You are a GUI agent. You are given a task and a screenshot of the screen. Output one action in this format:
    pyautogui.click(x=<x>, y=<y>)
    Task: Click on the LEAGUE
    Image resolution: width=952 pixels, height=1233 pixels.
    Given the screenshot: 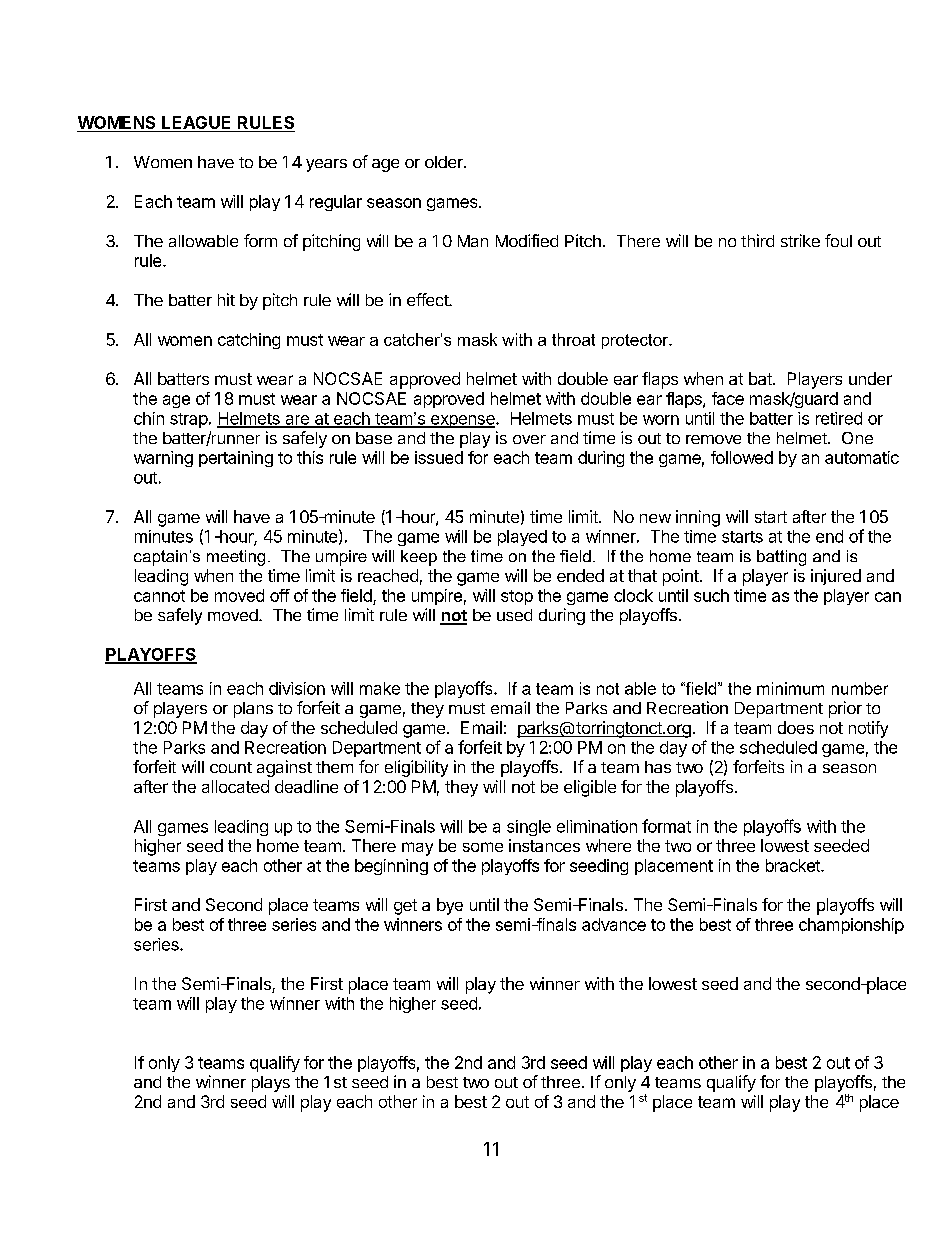 What is the action you would take?
    pyautogui.click(x=196, y=122)
